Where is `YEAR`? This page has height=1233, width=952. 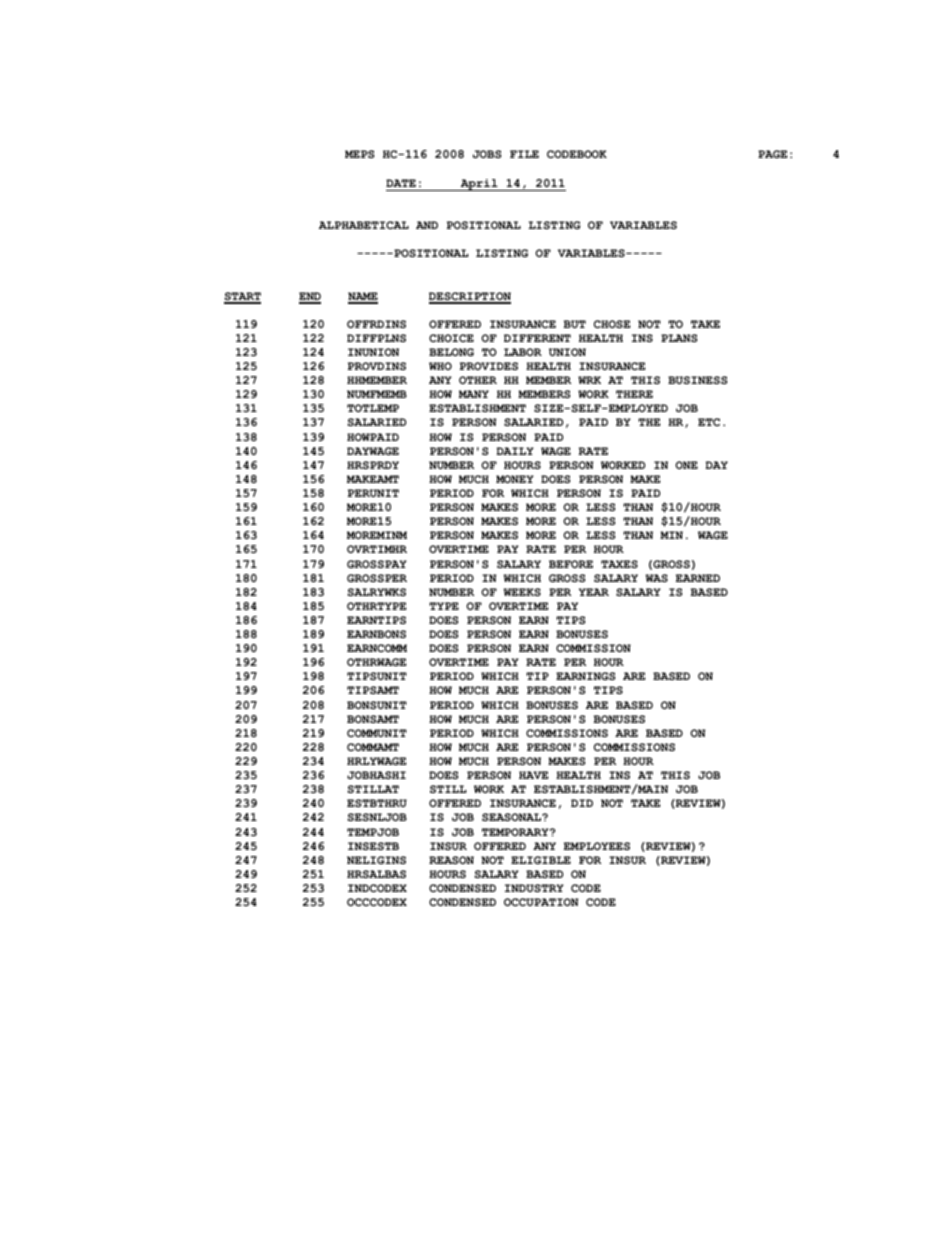
YEAR is located at coordinates (594, 592).
